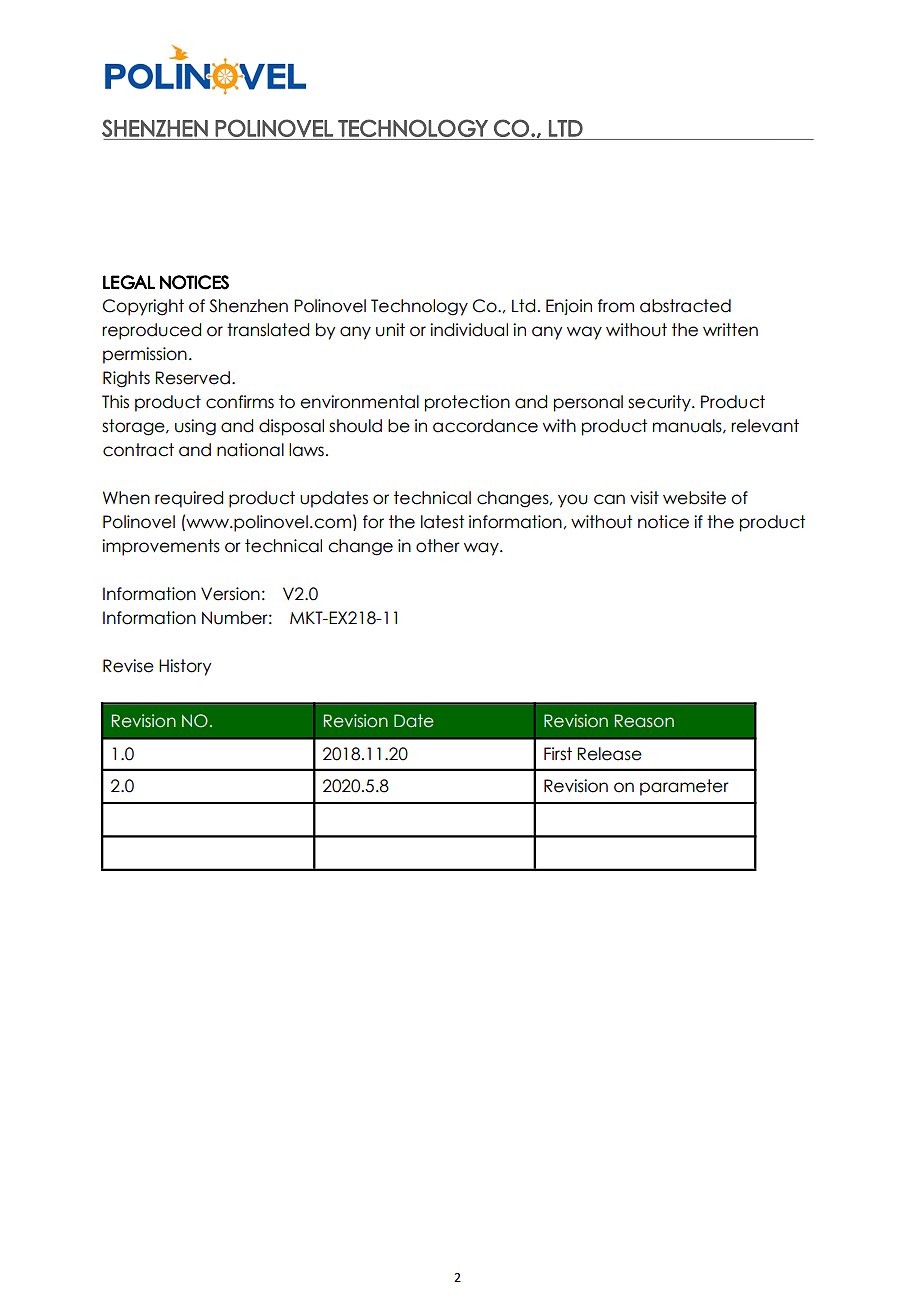 The image size is (924, 1308). Describe the element at coordinates (185, 667) in the screenshot. I see `History` at that location.
